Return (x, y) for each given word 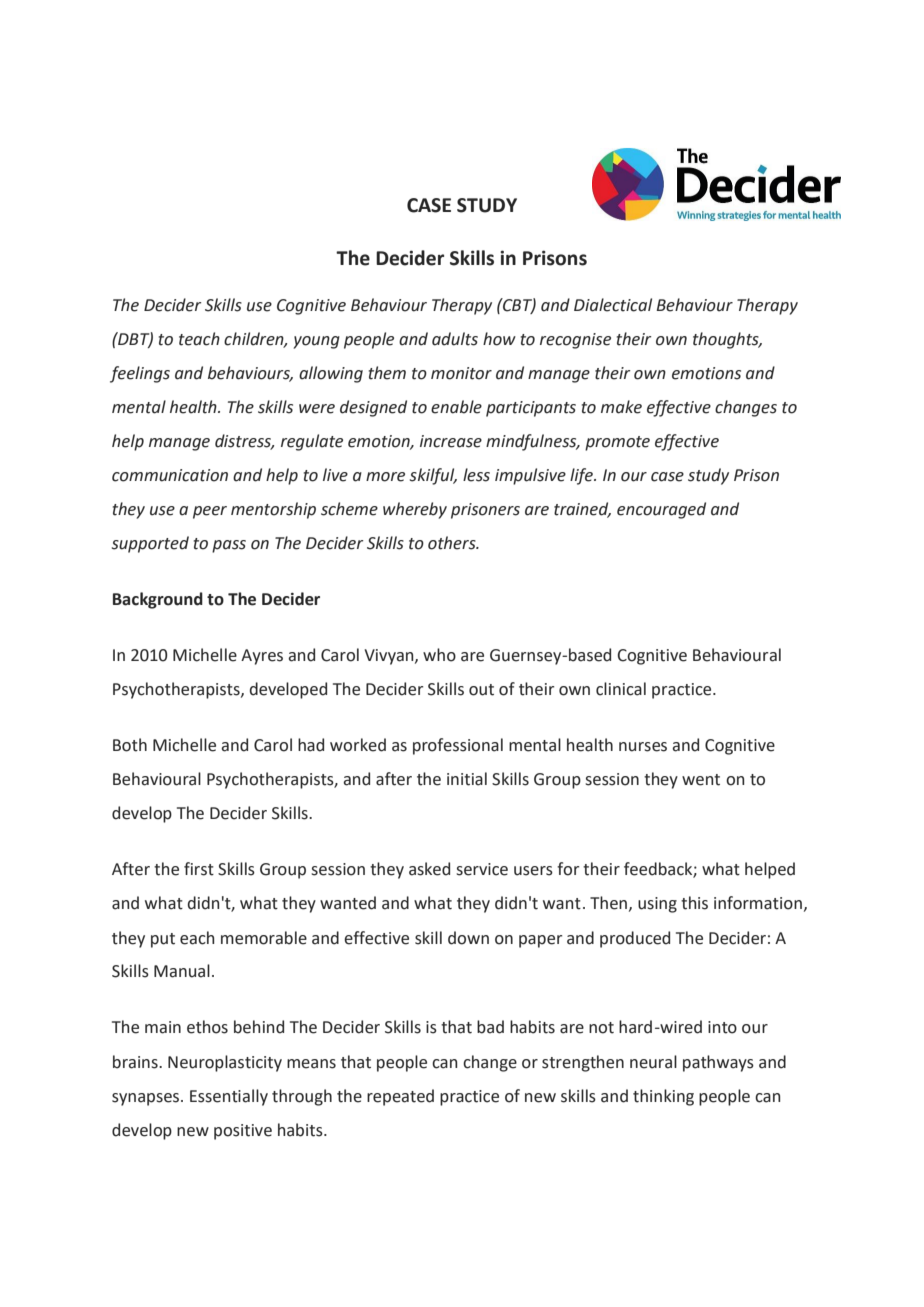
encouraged (661, 510)
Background (158, 600)
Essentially (229, 1097)
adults (455, 339)
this (694, 903)
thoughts (727, 340)
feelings (140, 374)
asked (429, 869)
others (453, 543)
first (199, 869)
